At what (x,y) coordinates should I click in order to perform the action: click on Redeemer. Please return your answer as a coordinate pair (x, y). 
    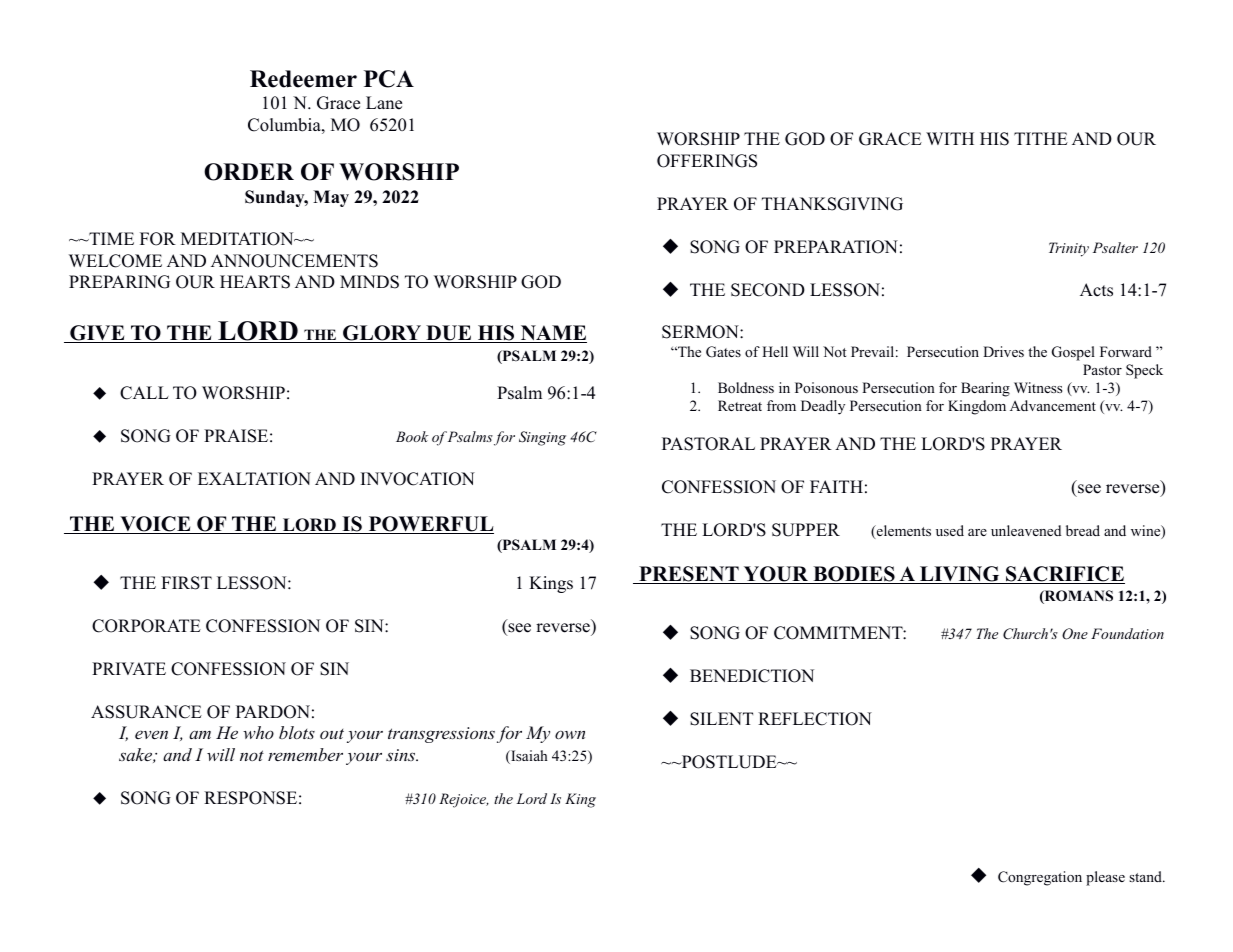
    Looking at the image, I should click on (303, 79).
